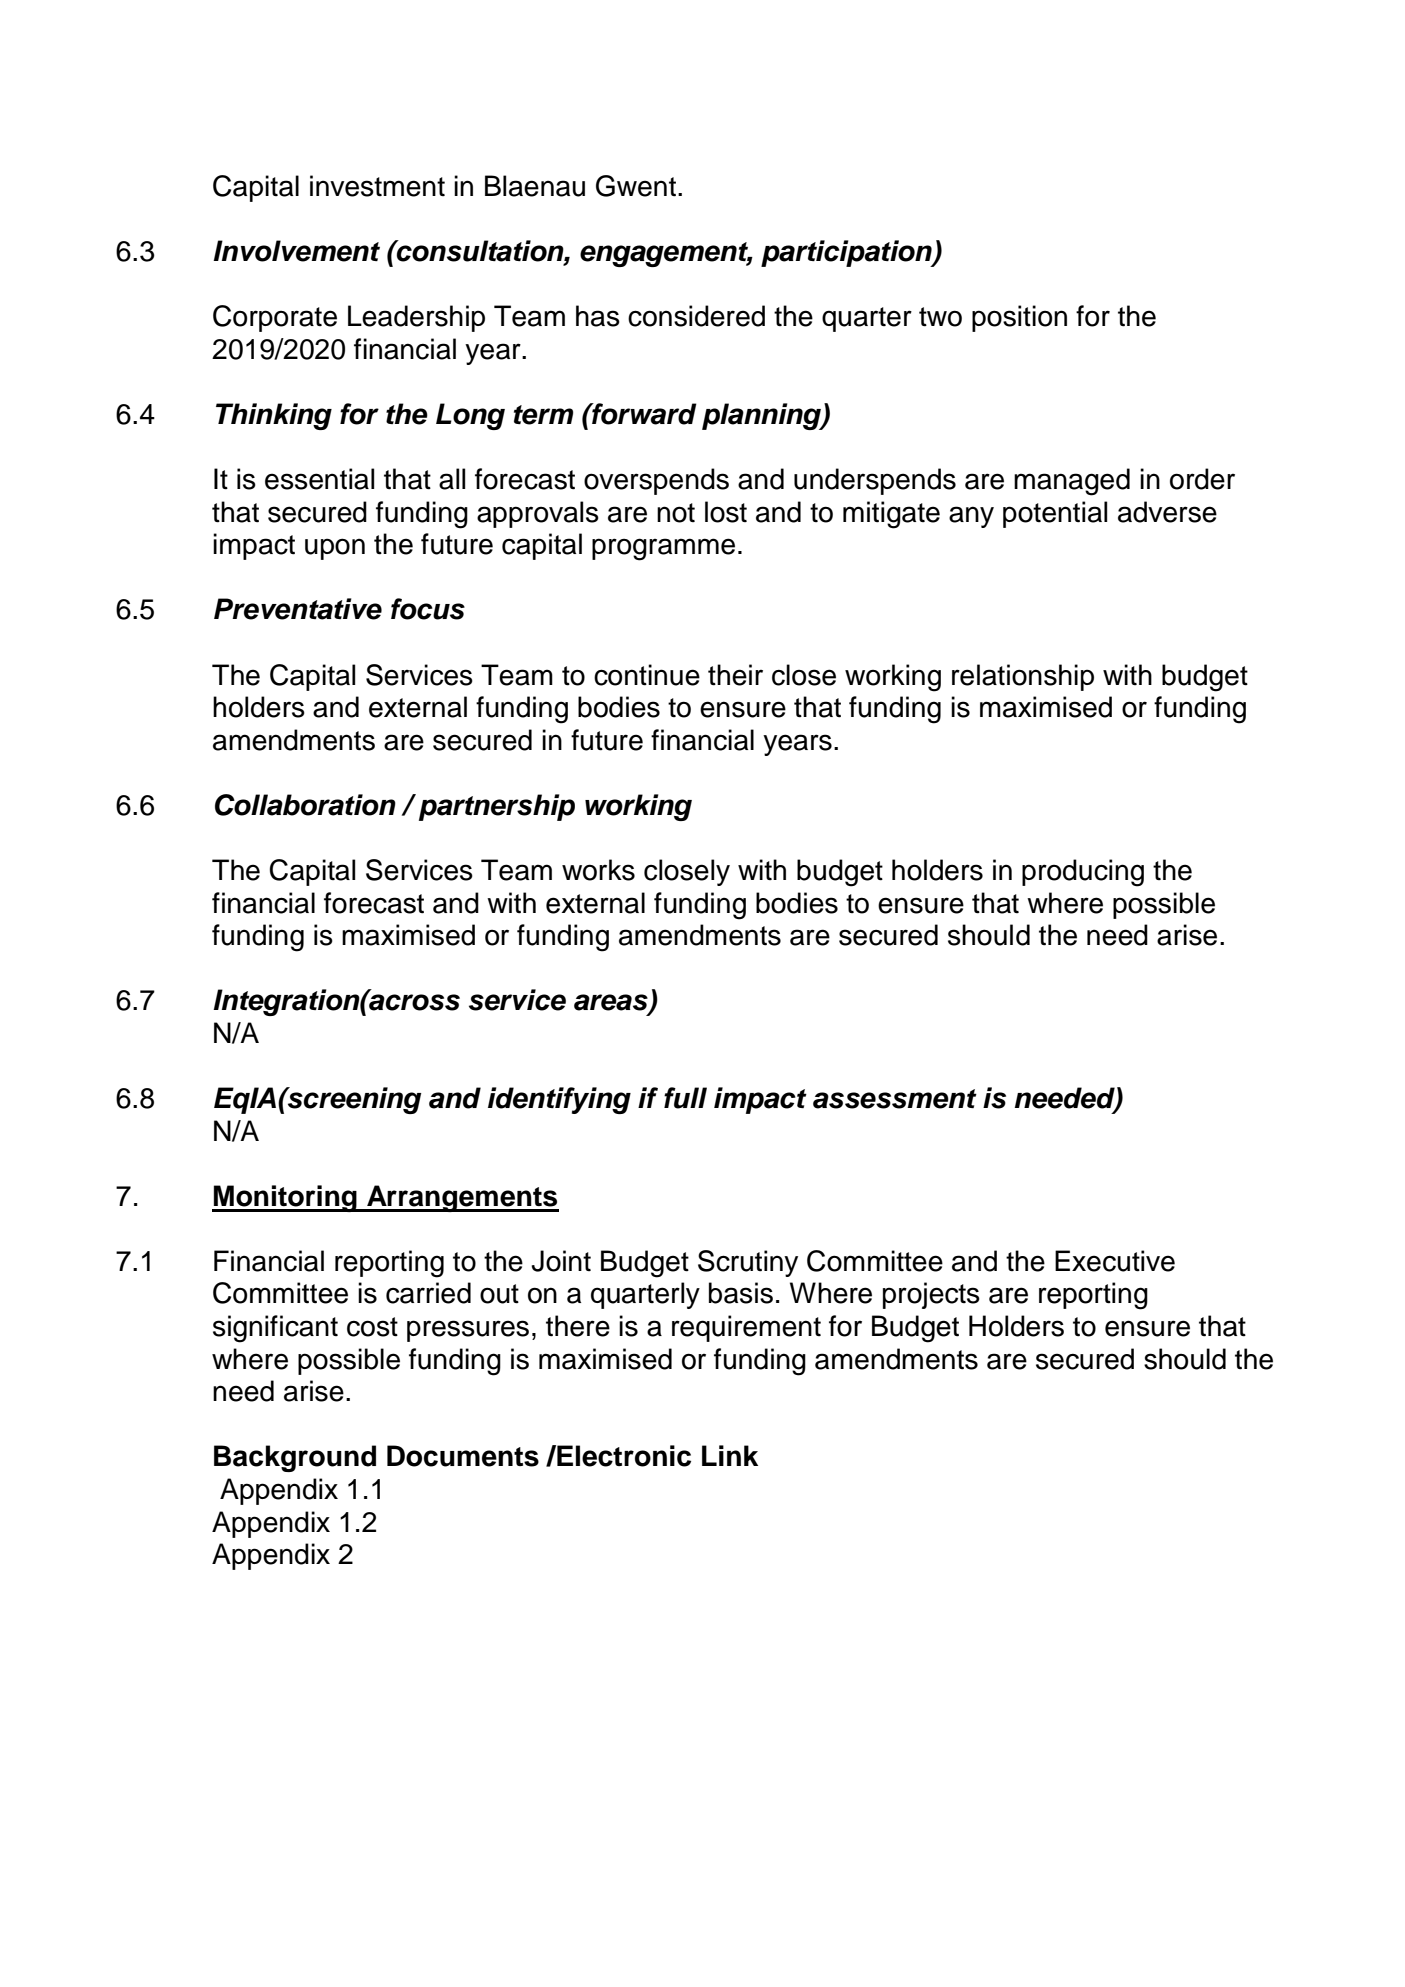 This screenshot has width=1405, height=1987. What do you see at coordinates (463, 1456) in the screenshot?
I see `Documents` at bounding box center [463, 1456].
